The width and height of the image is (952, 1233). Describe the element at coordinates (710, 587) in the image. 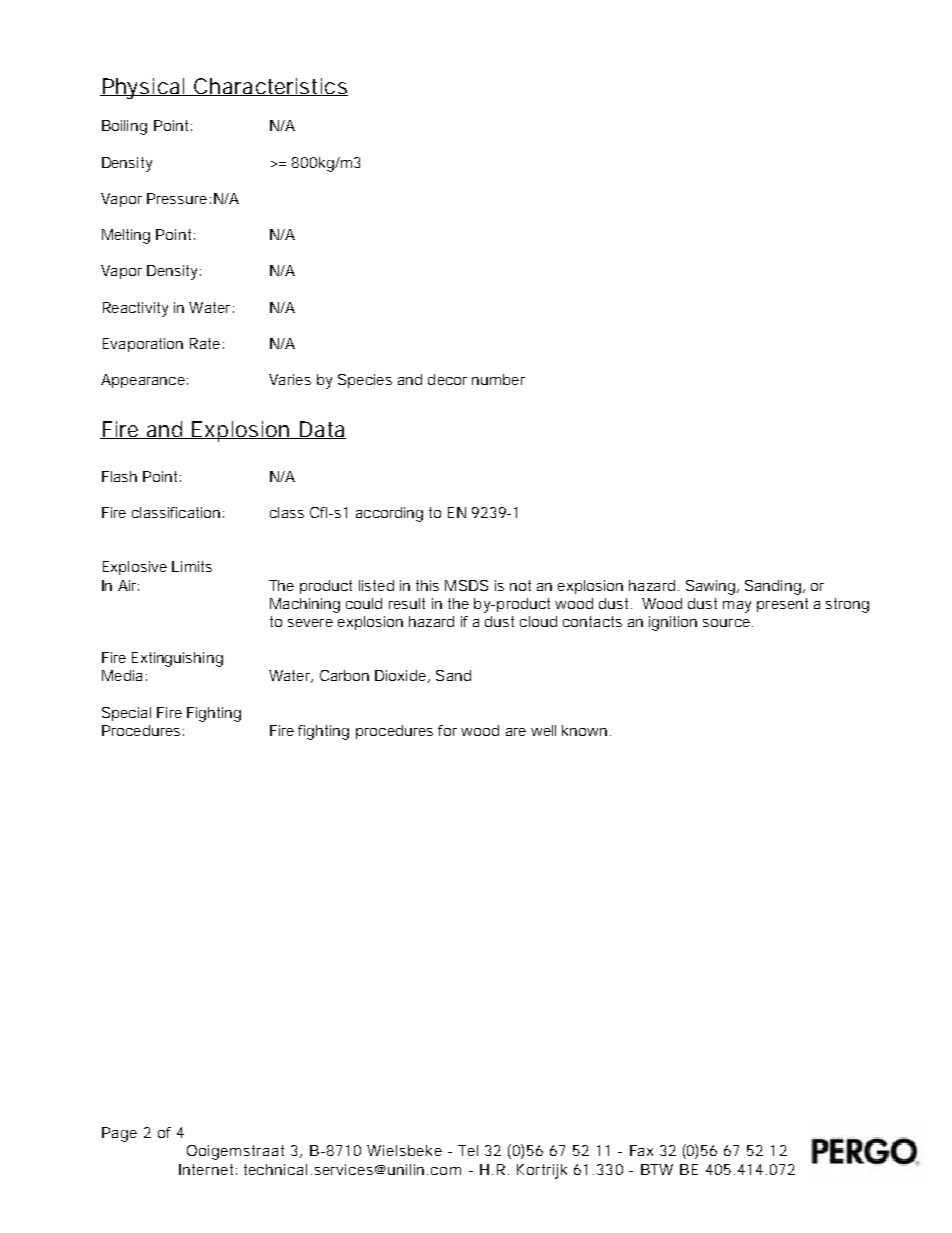

I see `Sawing` at that location.
